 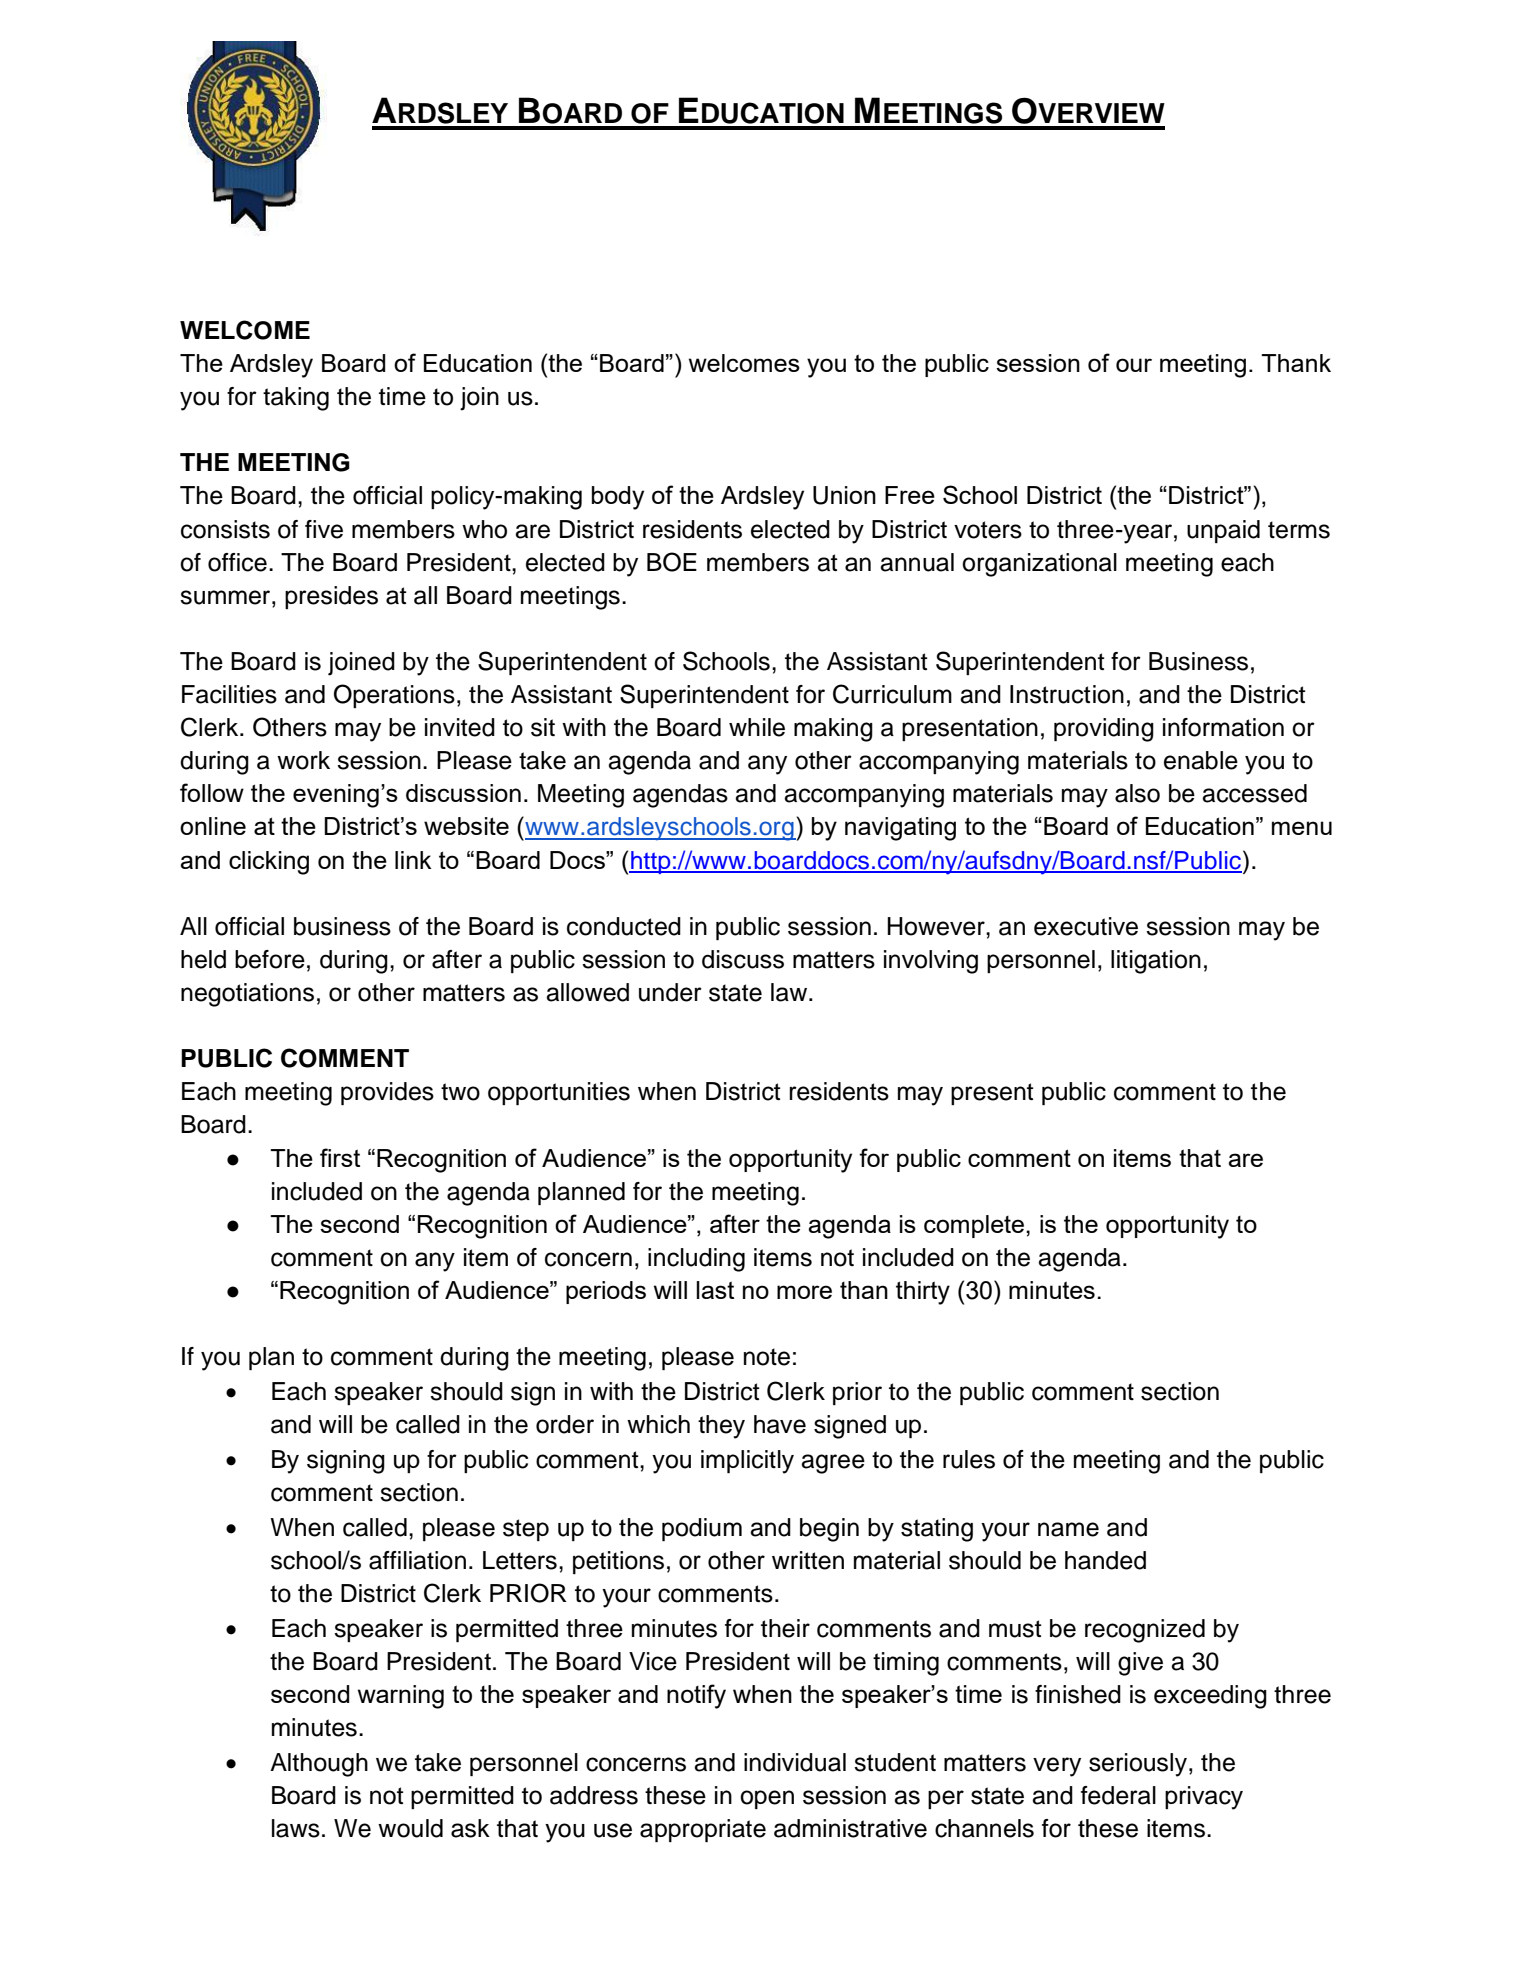 I want to click on affiliation, so click(x=417, y=1560).
